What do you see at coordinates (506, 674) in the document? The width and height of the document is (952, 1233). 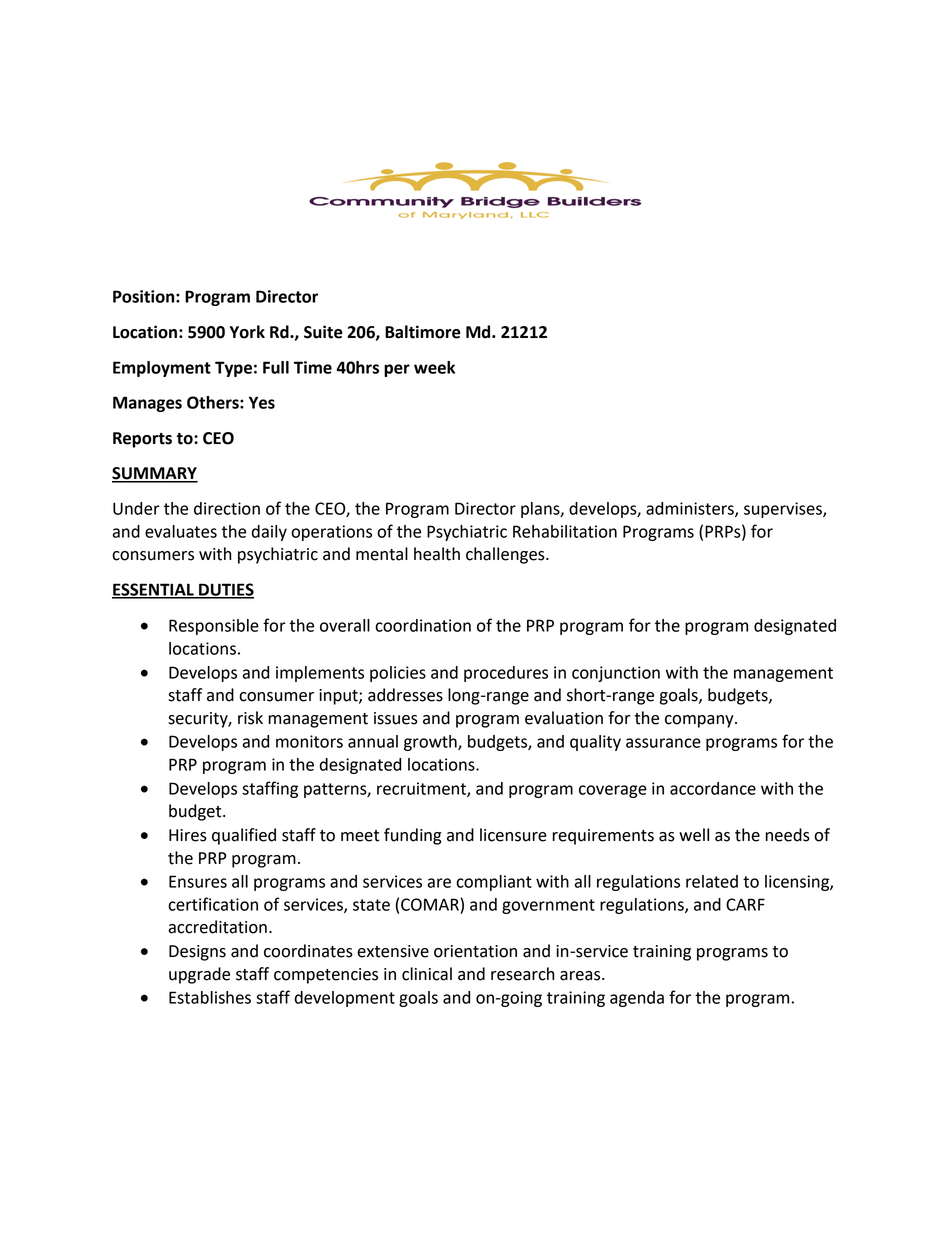 I see `procedures` at bounding box center [506, 674].
